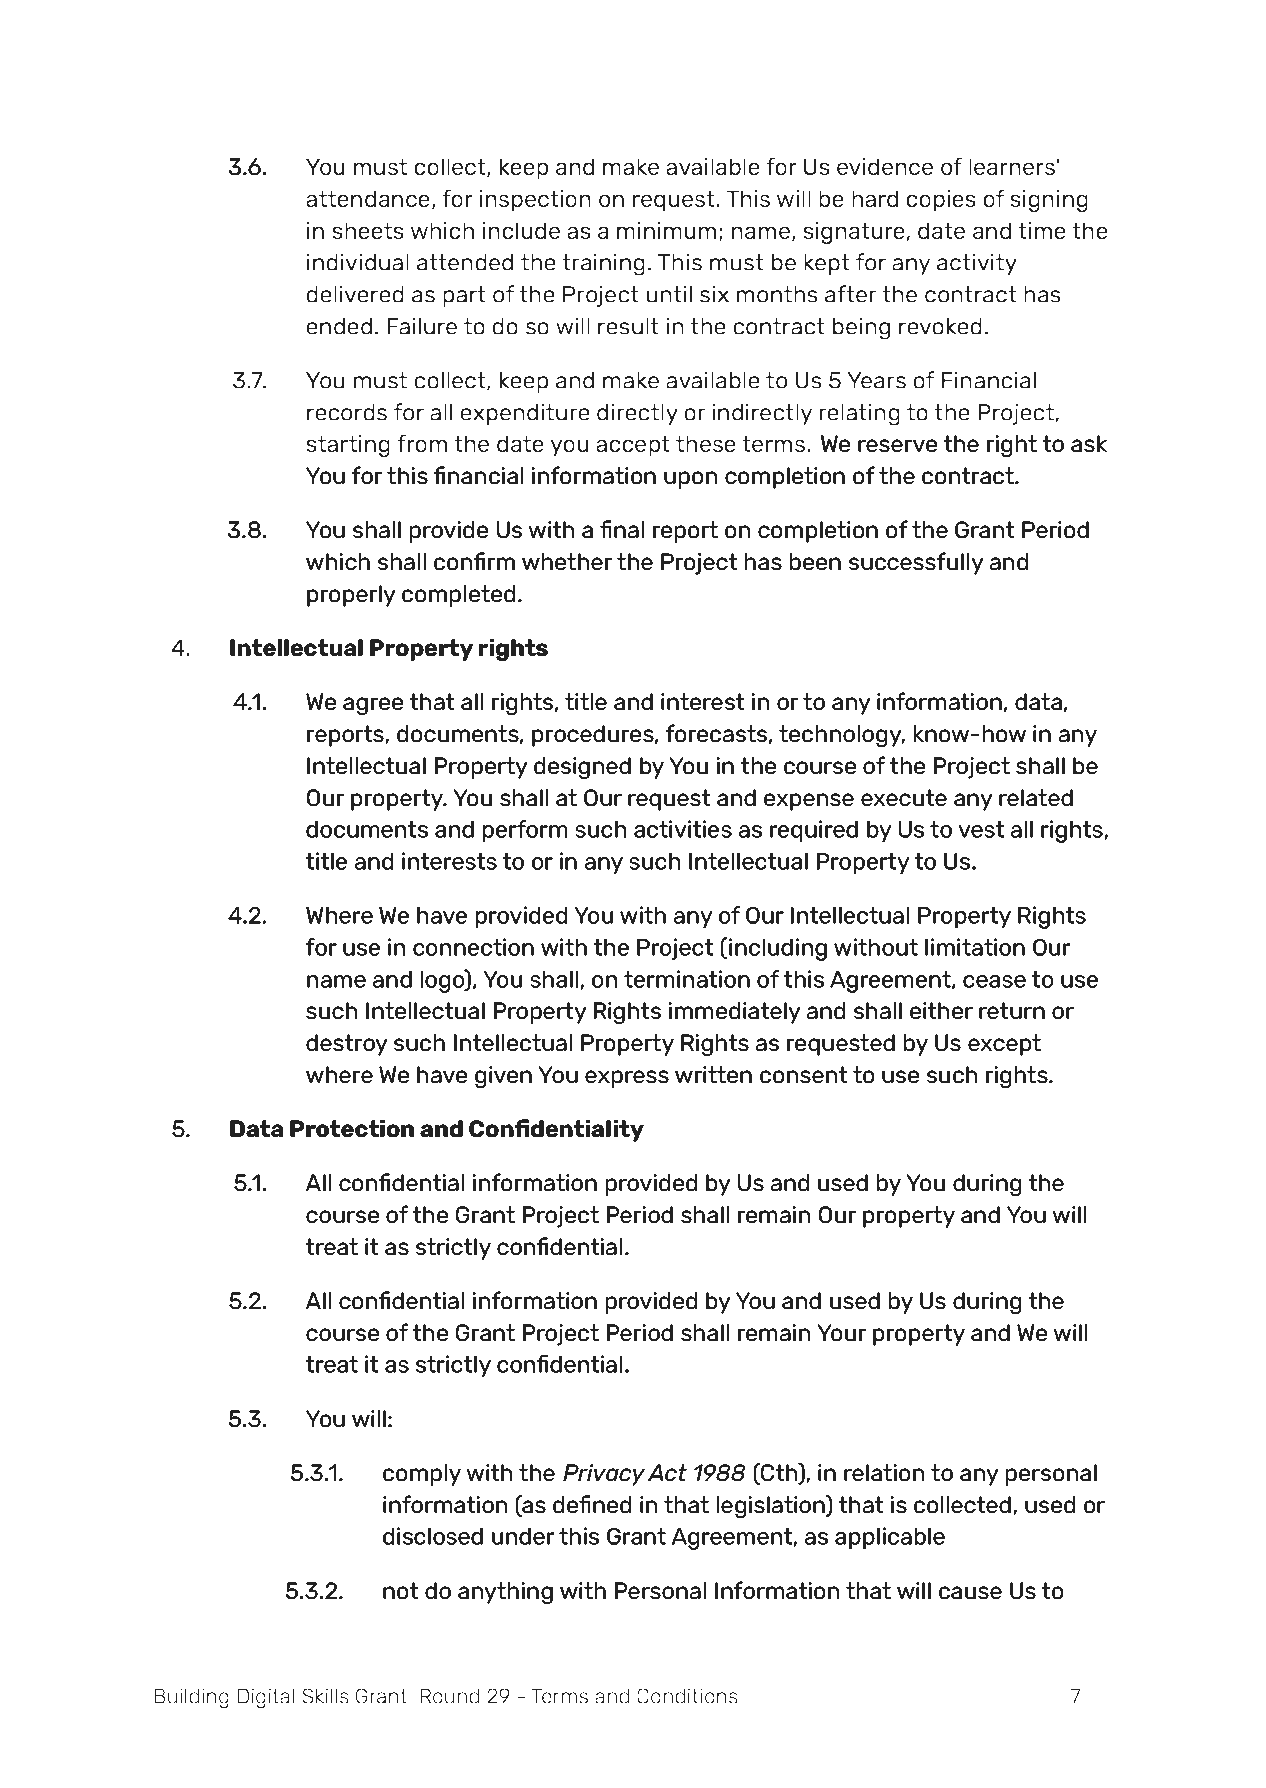 This page has width=1266, height=1788. What do you see at coordinates (622, 529) in the page?
I see `final` at bounding box center [622, 529].
